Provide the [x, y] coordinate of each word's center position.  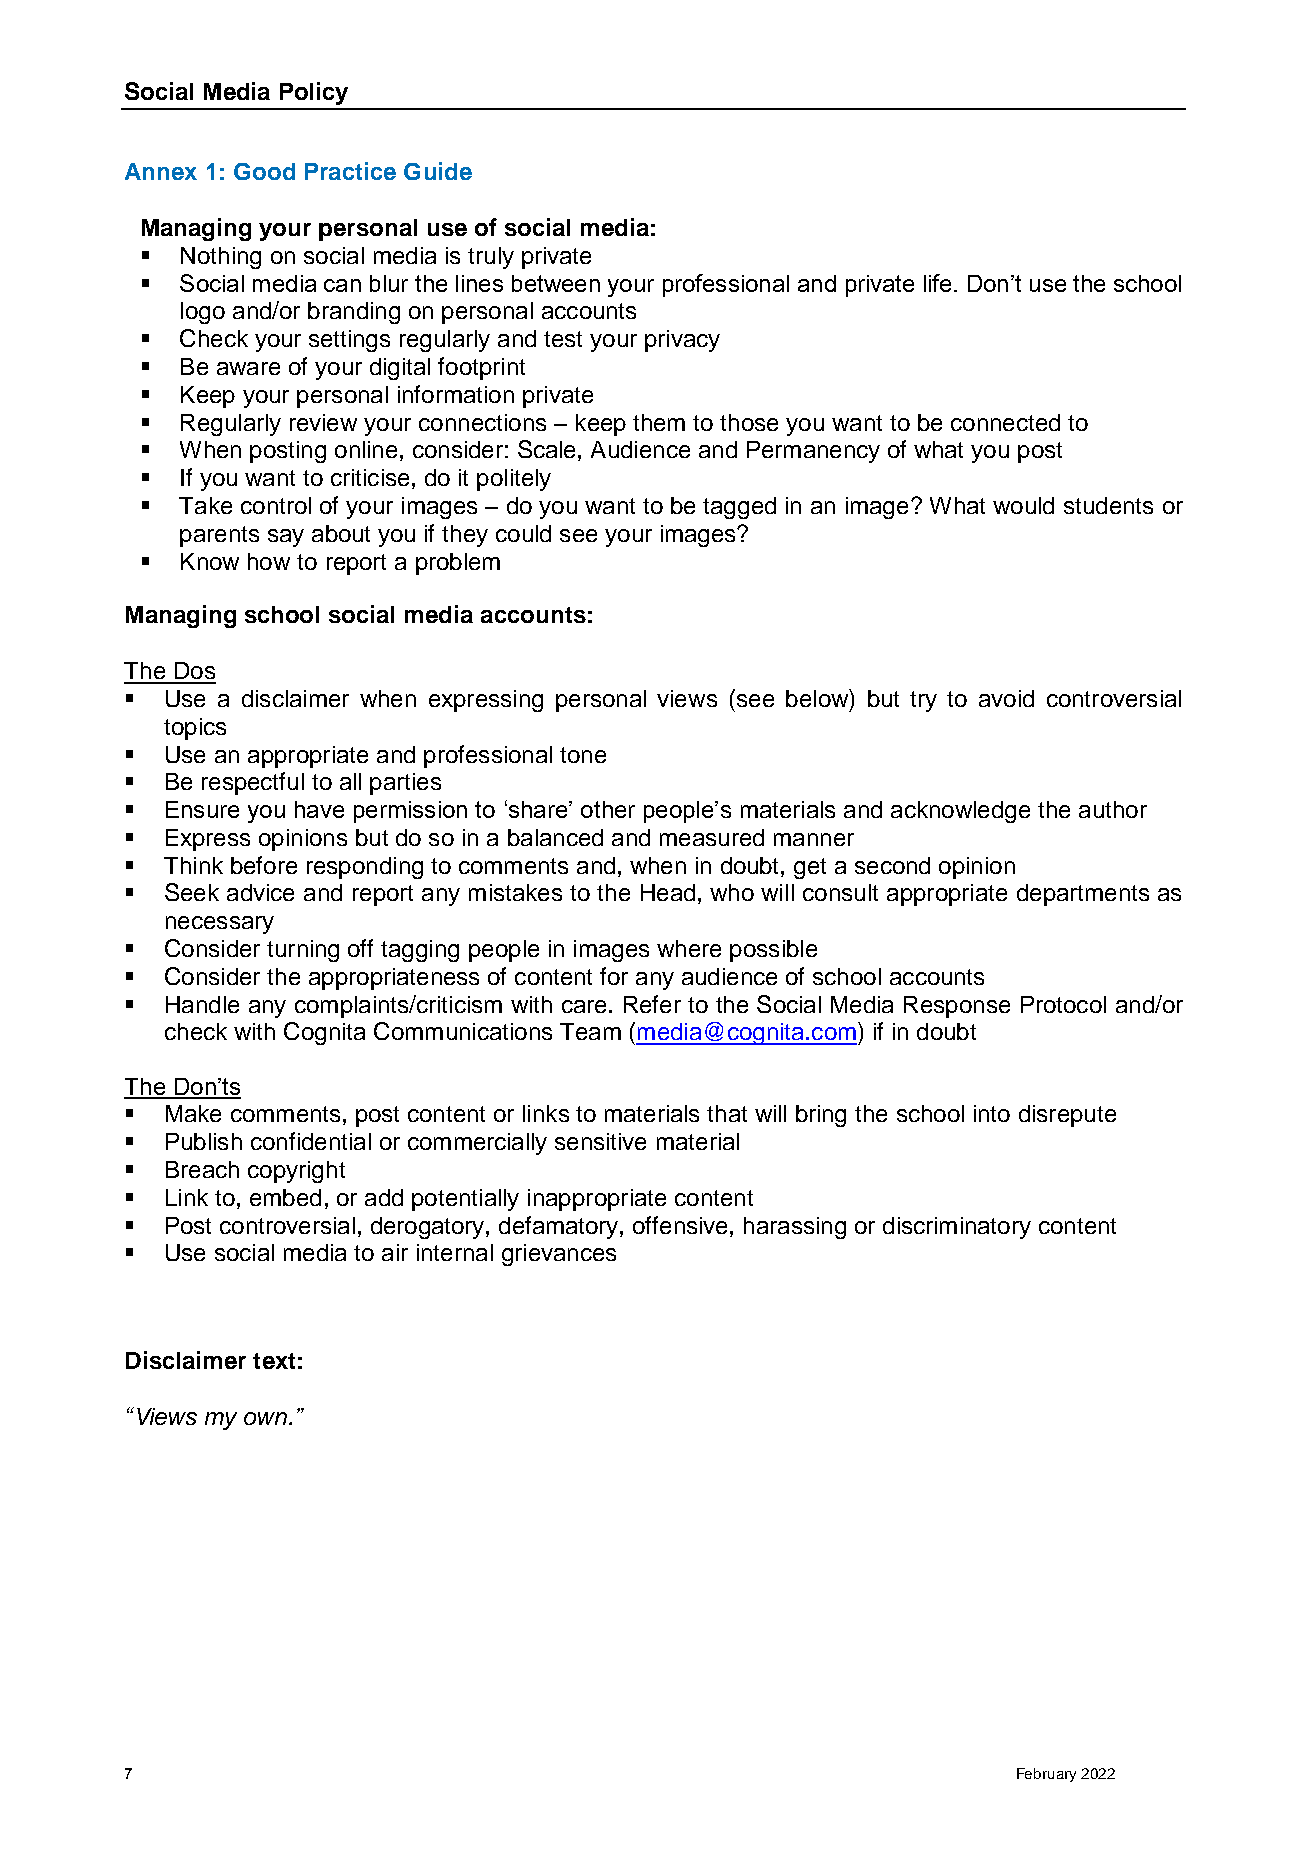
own [267, 1418]
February [1046, 1775]
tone [583, 755]
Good [264, 171]
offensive [680, 1225]
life [937, 283]
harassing [795, 1228]
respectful [253, 783]
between [556, 283]
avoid [1006, 698]
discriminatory [957, 1228]
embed [285, 1197]
